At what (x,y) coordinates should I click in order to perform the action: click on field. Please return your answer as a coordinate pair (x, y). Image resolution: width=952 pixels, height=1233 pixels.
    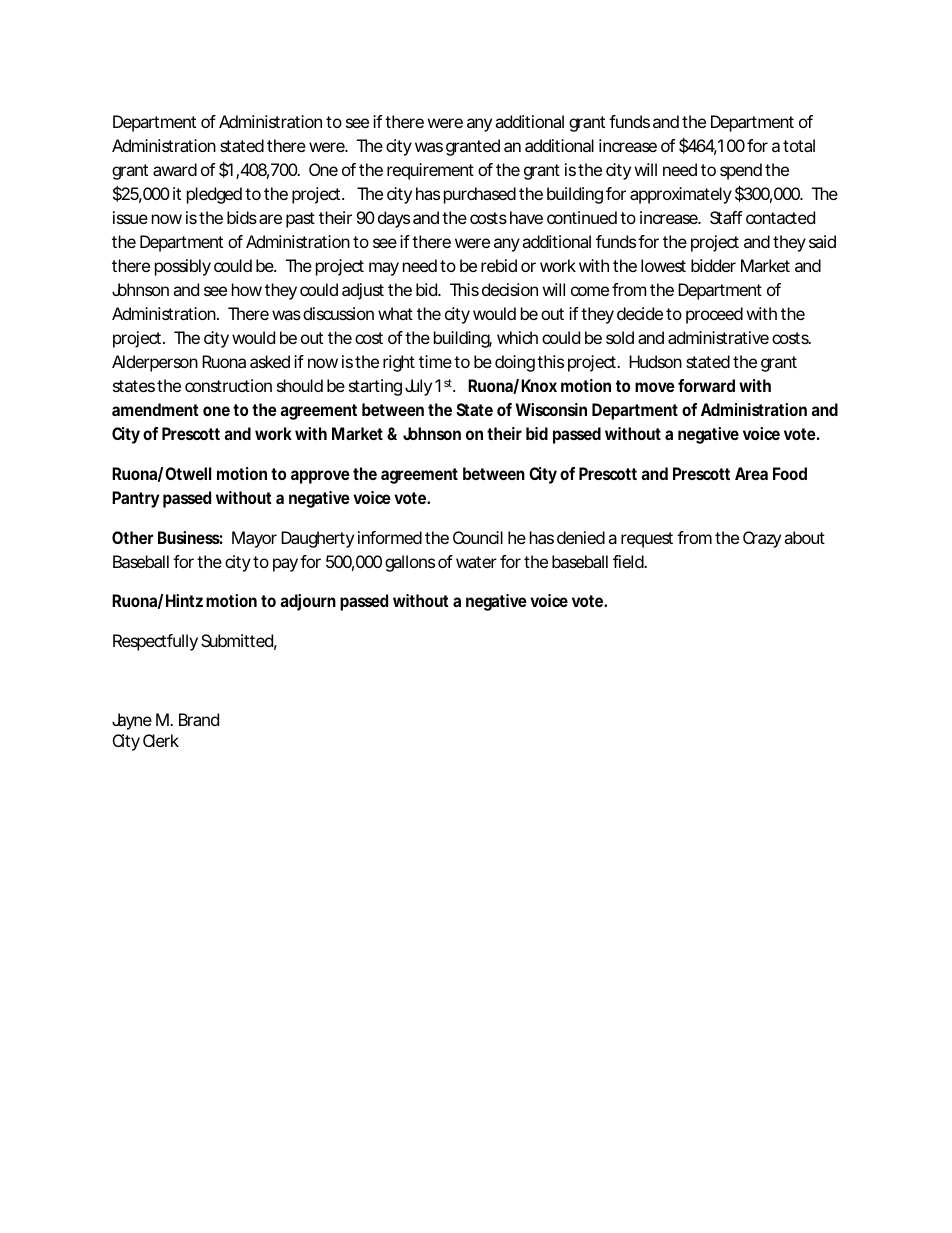
    Looking at the image, I should click on (629, 561).
